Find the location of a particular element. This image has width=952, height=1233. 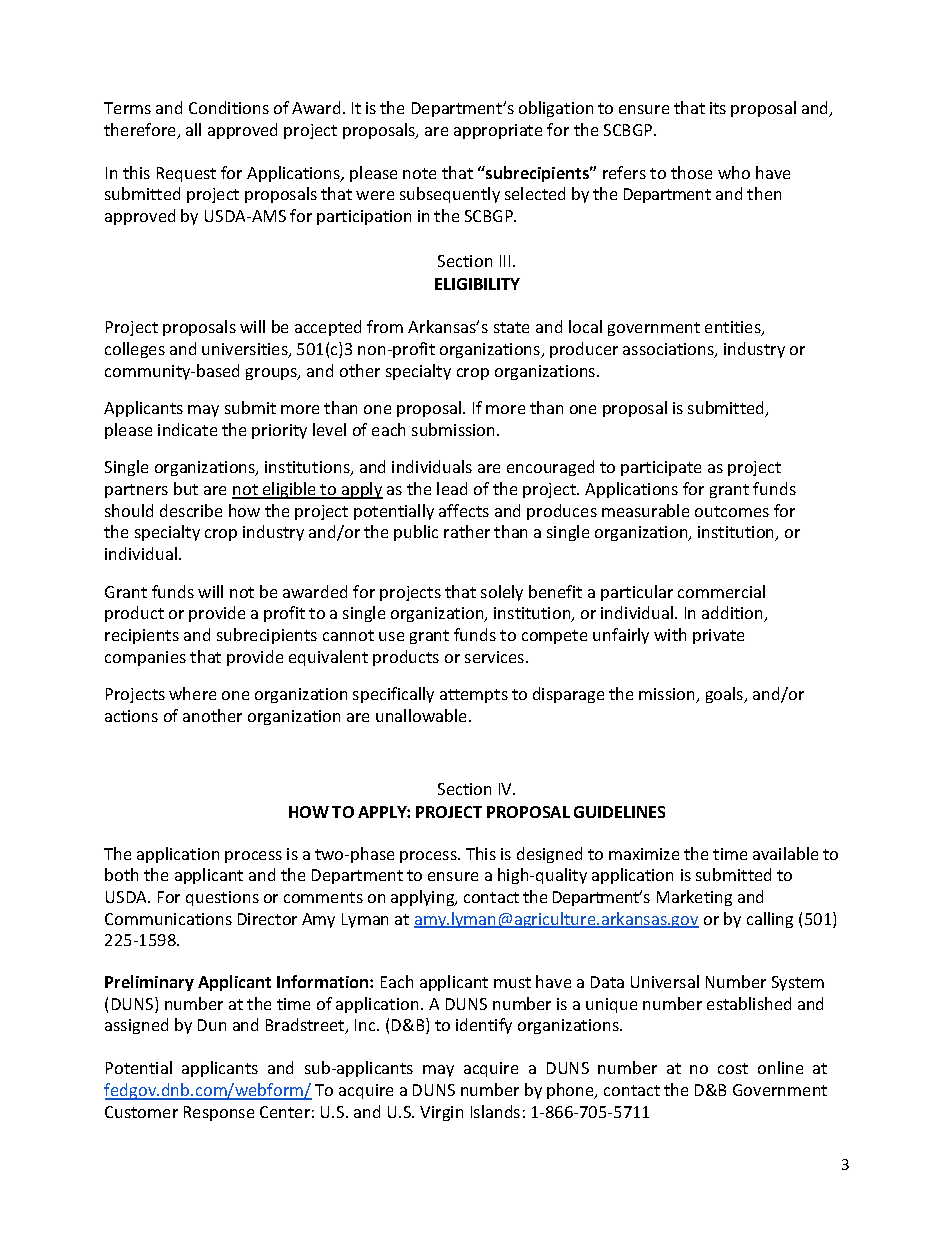

companies is located at coordinates (145, 658).
